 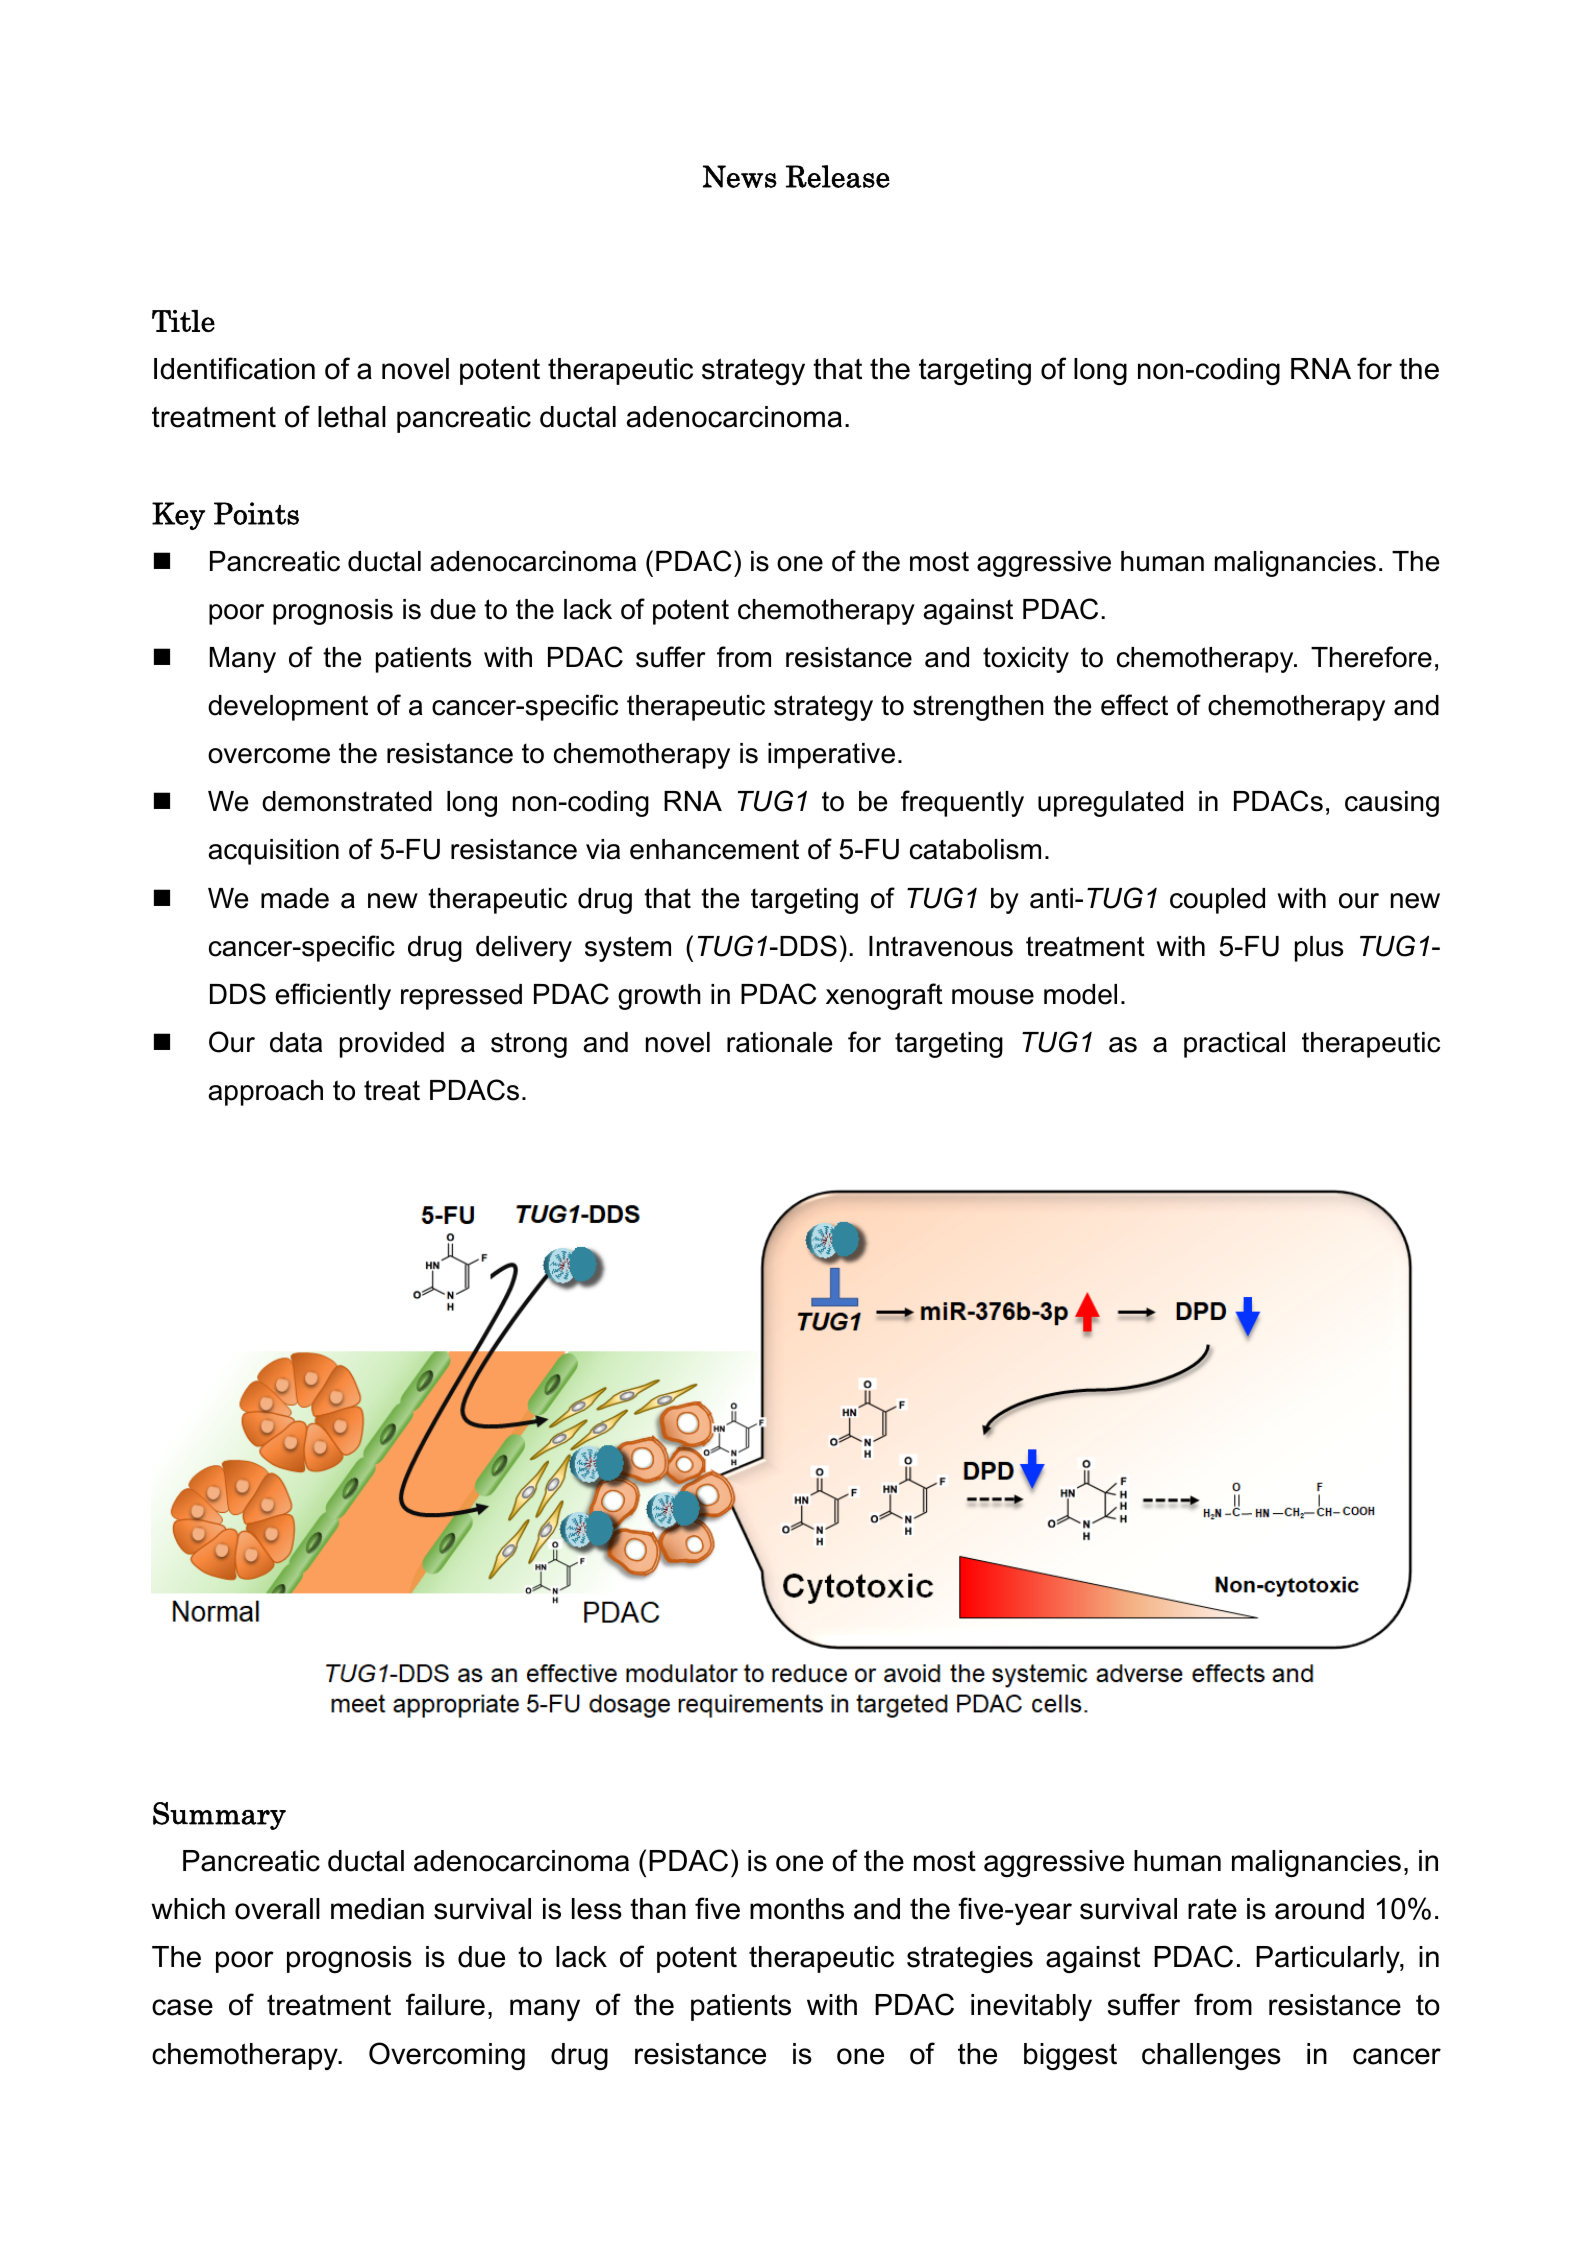 I want to click on practical, so click(x=1234, y=1045).
